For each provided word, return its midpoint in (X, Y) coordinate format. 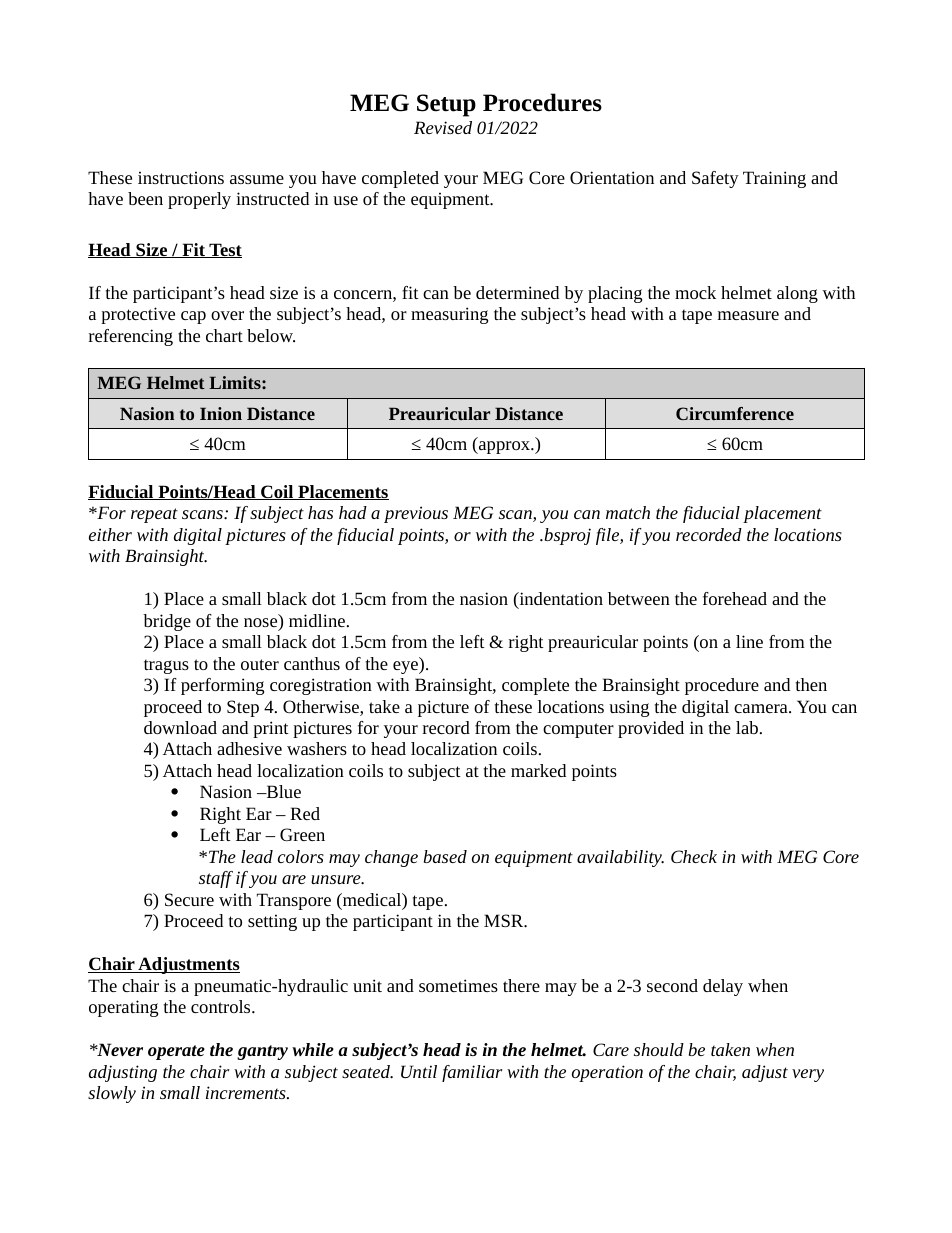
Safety (715, 179)
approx (504, 447)
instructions (181, 177)
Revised (443, 127)
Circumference (735, 413)
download (180, 727)
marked (538, 770)
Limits (236, 382)
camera (762, 708)
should (659, 1049)
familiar (472, 1073)
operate (176, 1052)
